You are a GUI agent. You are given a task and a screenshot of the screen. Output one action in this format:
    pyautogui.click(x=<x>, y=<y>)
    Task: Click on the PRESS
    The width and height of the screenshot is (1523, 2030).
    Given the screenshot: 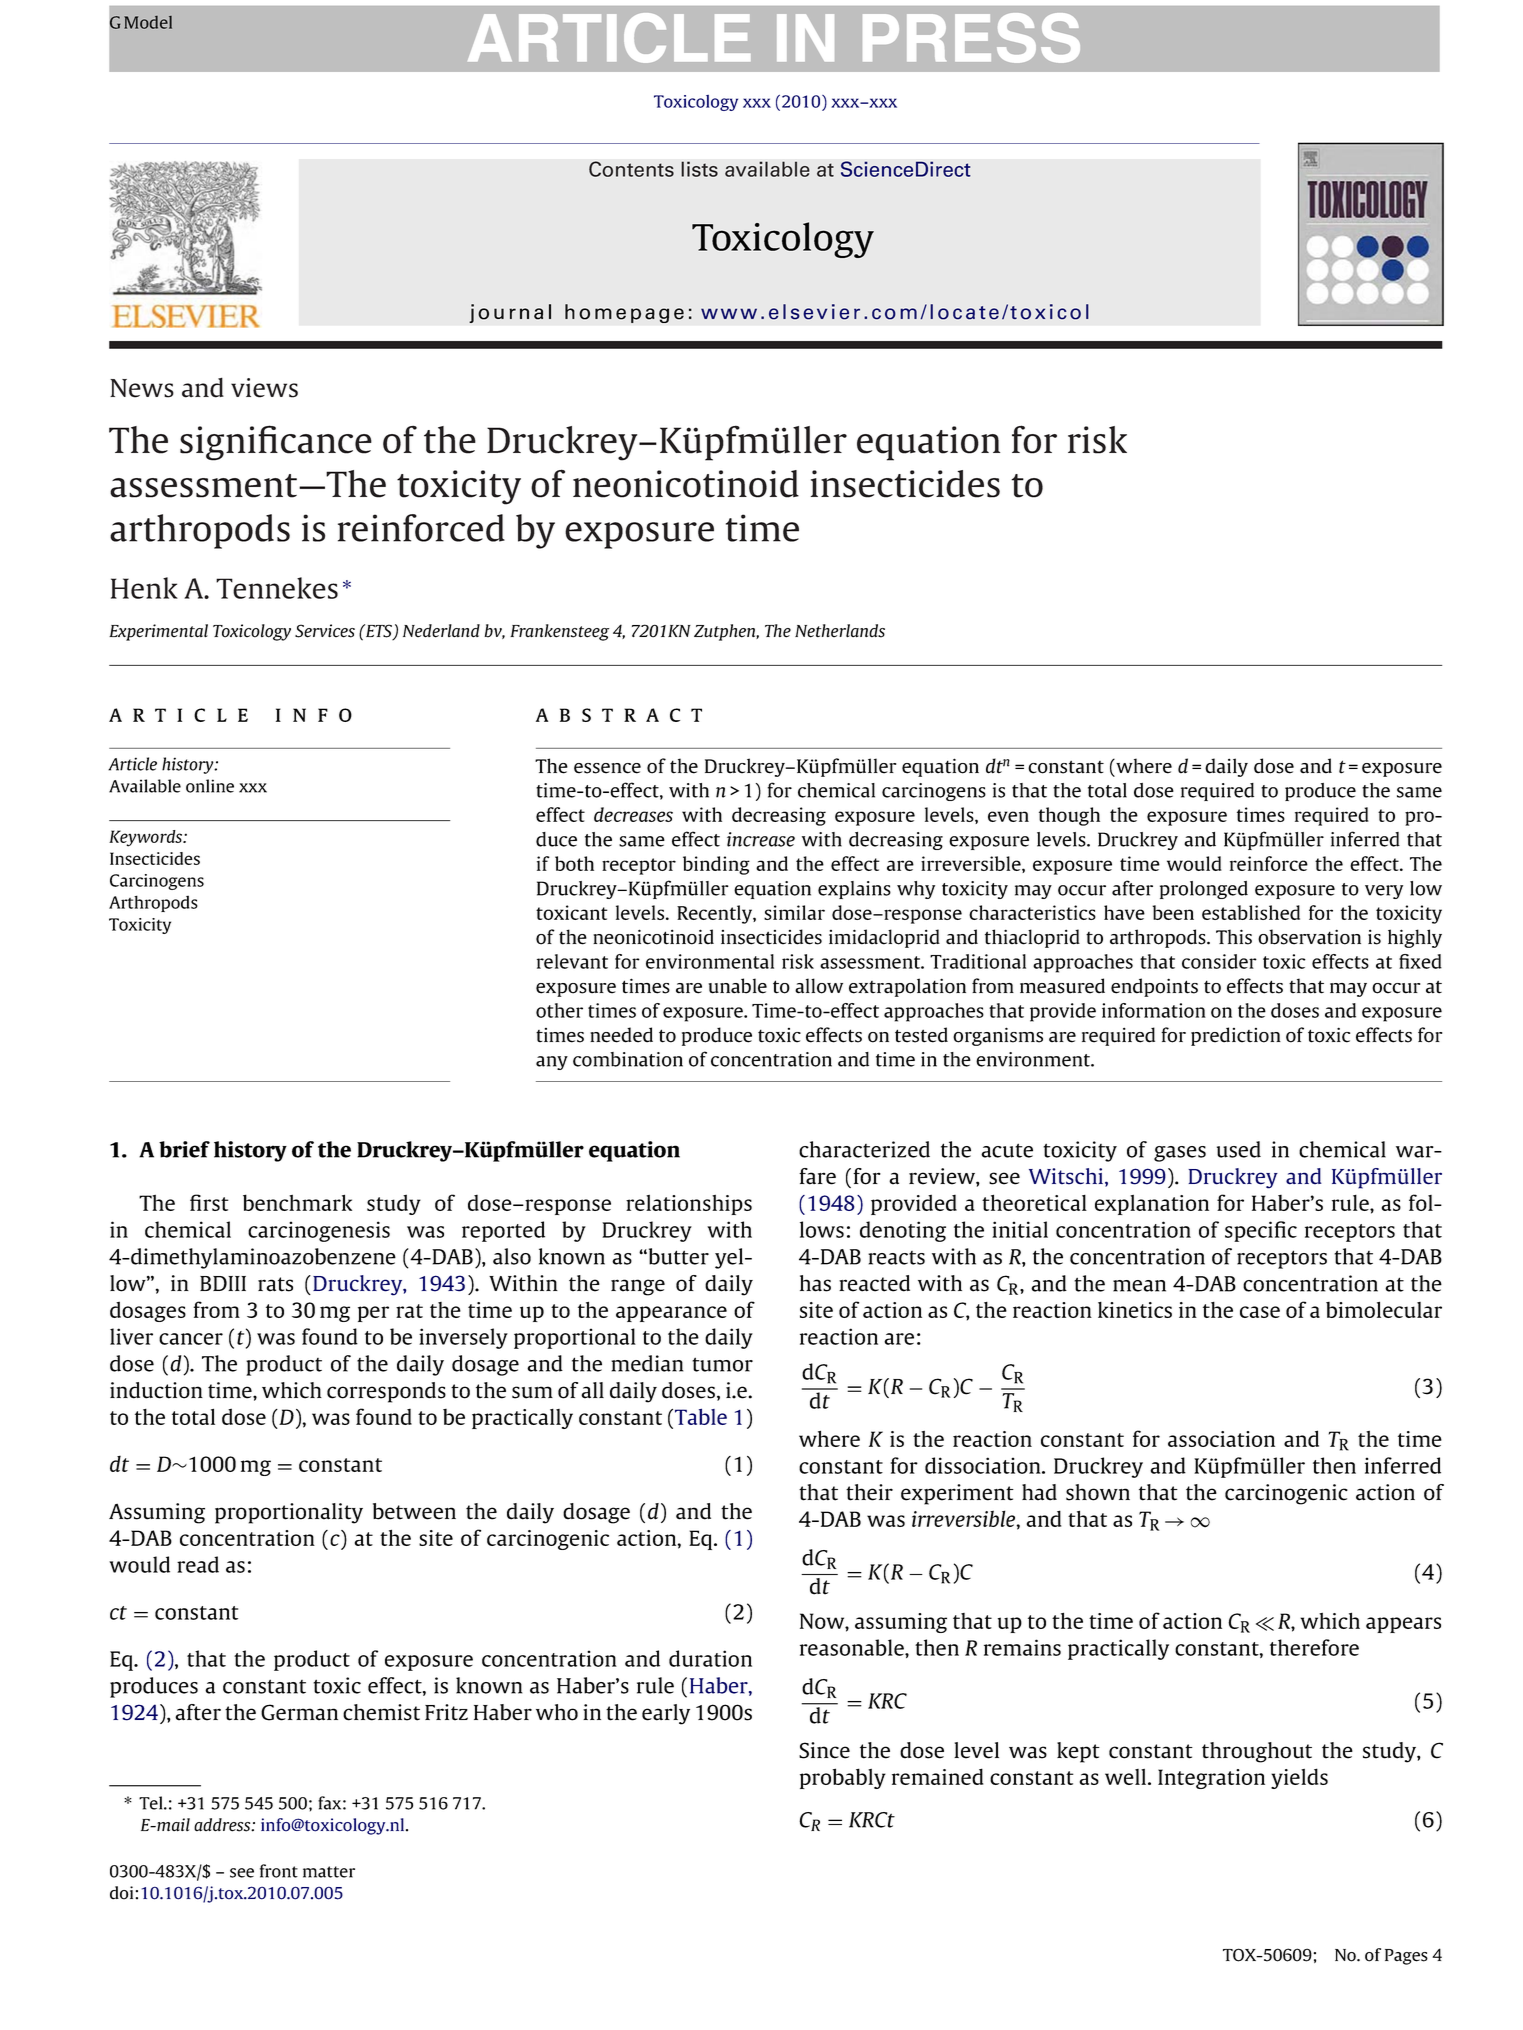 What is the action you would take?
    pyautogui.click(x=971, y=38)
